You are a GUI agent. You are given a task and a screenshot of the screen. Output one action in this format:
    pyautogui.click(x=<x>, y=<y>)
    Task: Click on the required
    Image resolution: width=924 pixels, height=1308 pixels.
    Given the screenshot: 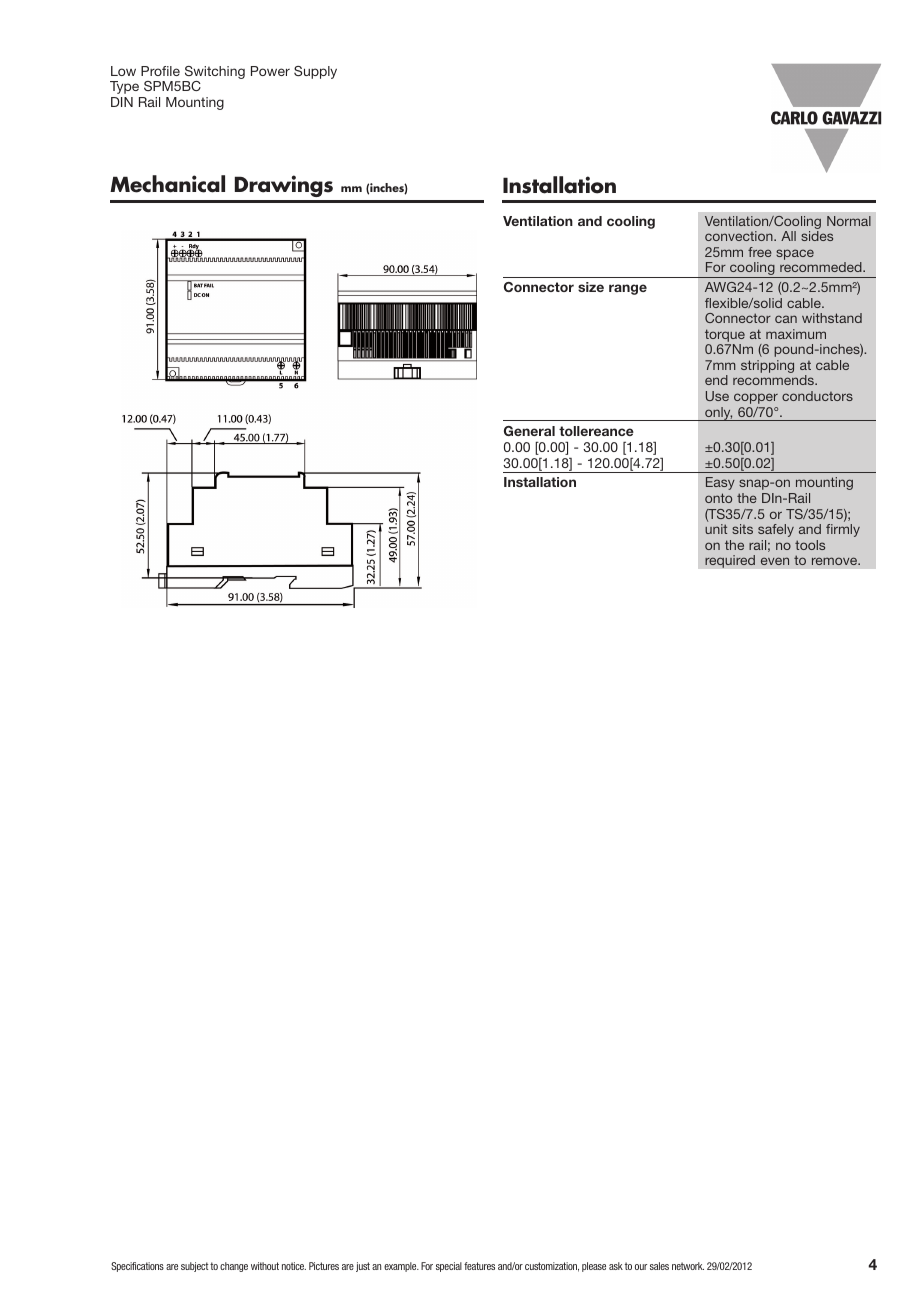 What is the action you would take?
    pyautogui.click(x=730, y=561)
